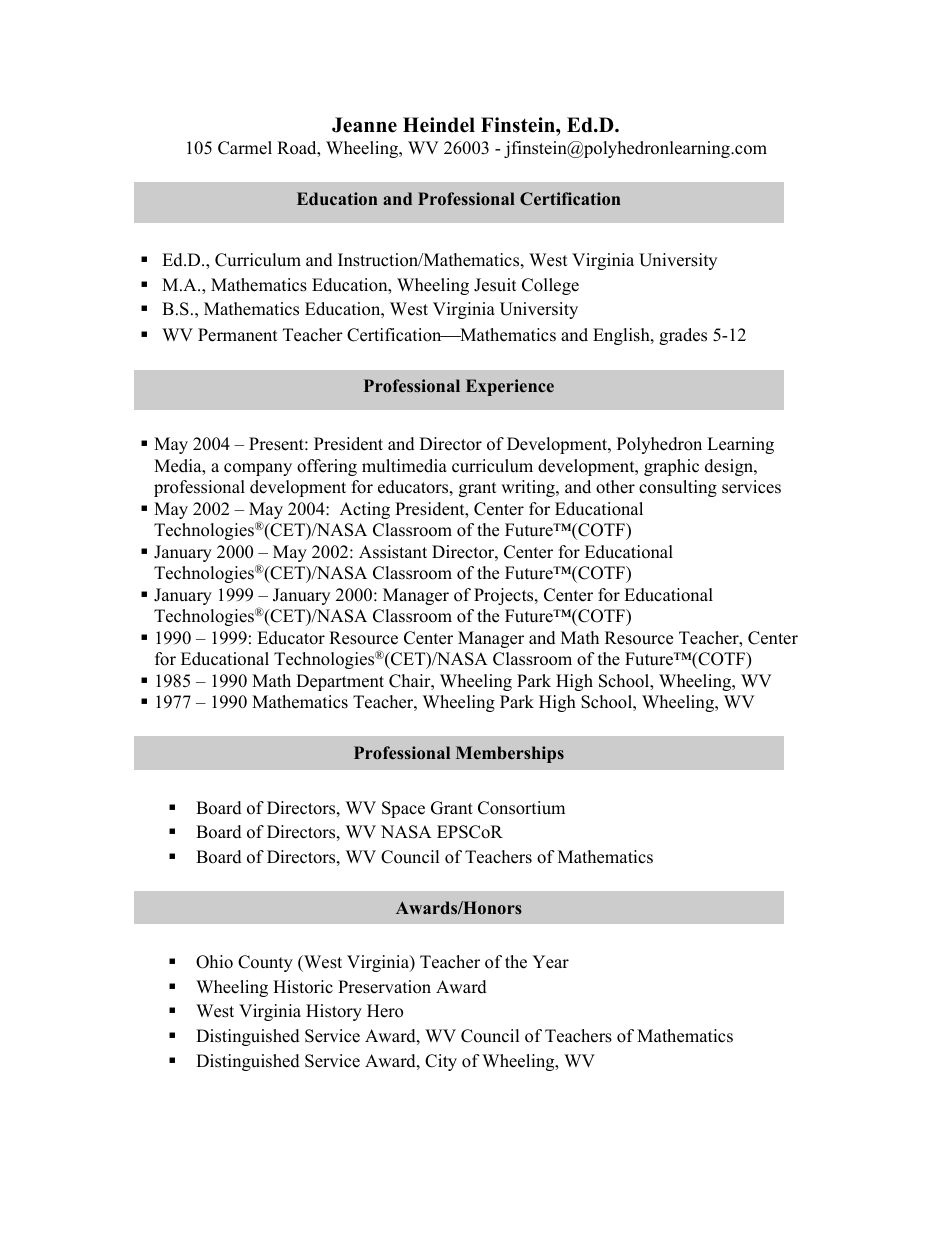  What do you see at coordinates (441, 1062) in the document?
I see `City` at bounding box center [441, 1062].
